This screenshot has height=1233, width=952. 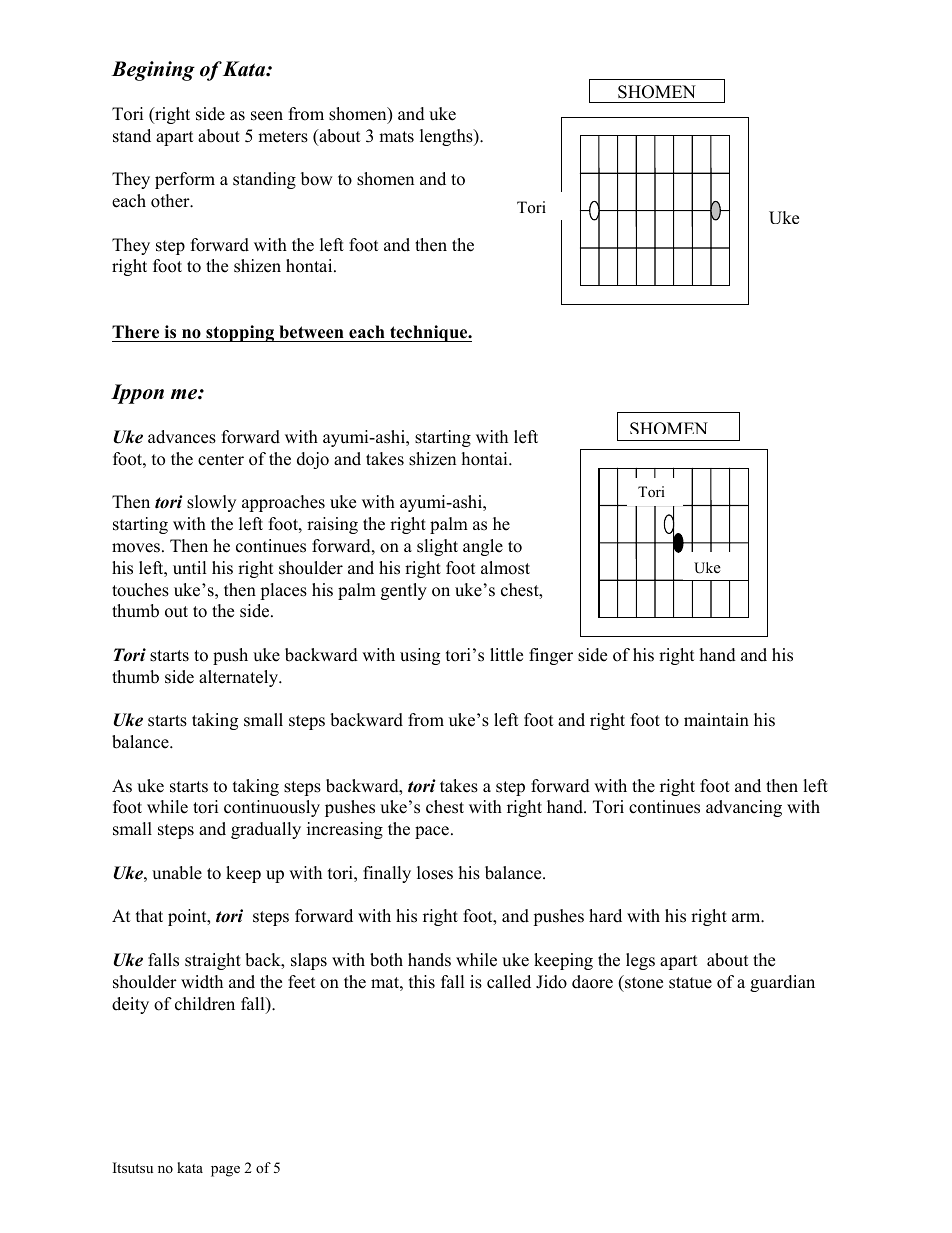 I want to click on statue, so click(x=690, y=983).
